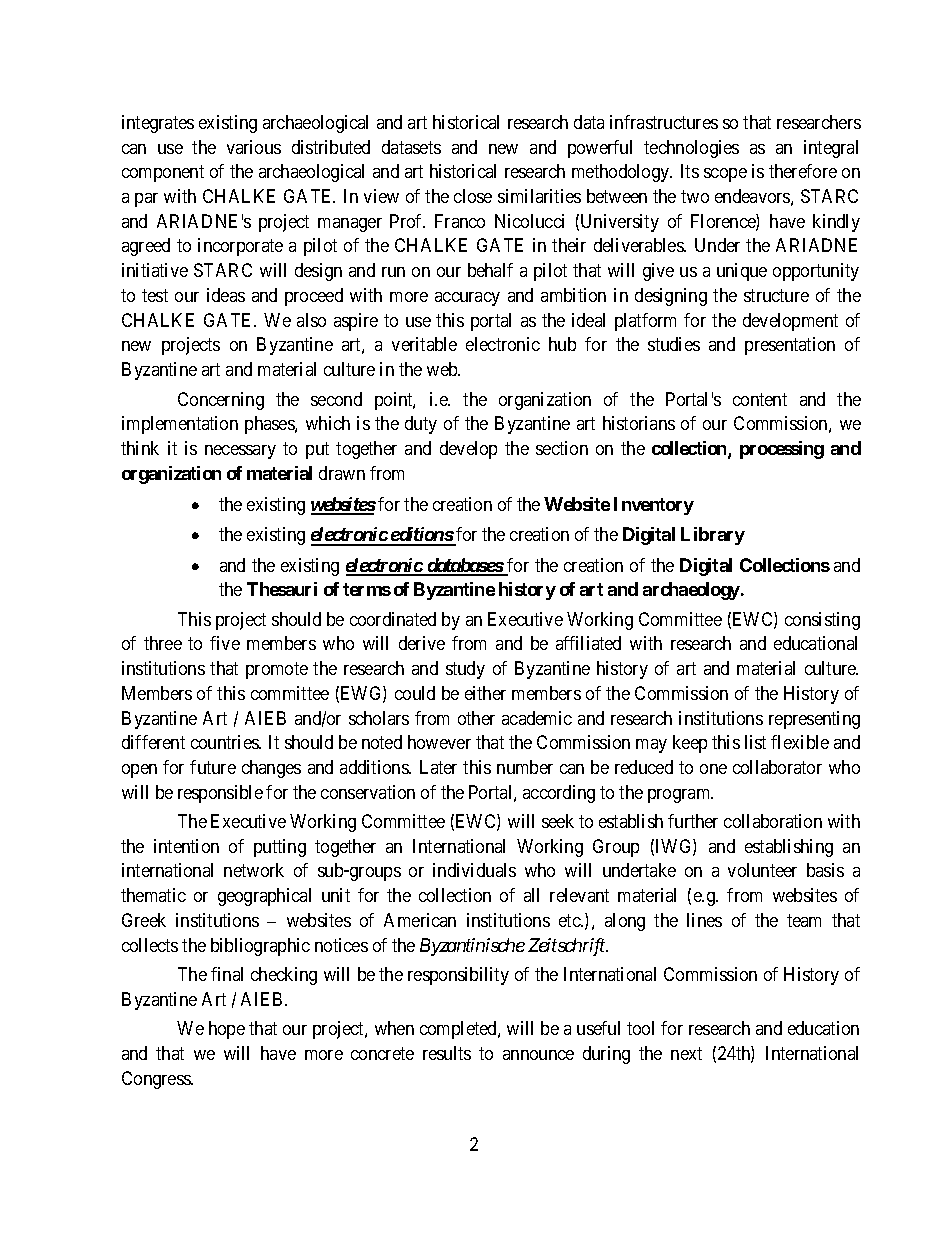  Describe the element at coordinates (691, 591) in the image. I see `archaeology` at that location.
